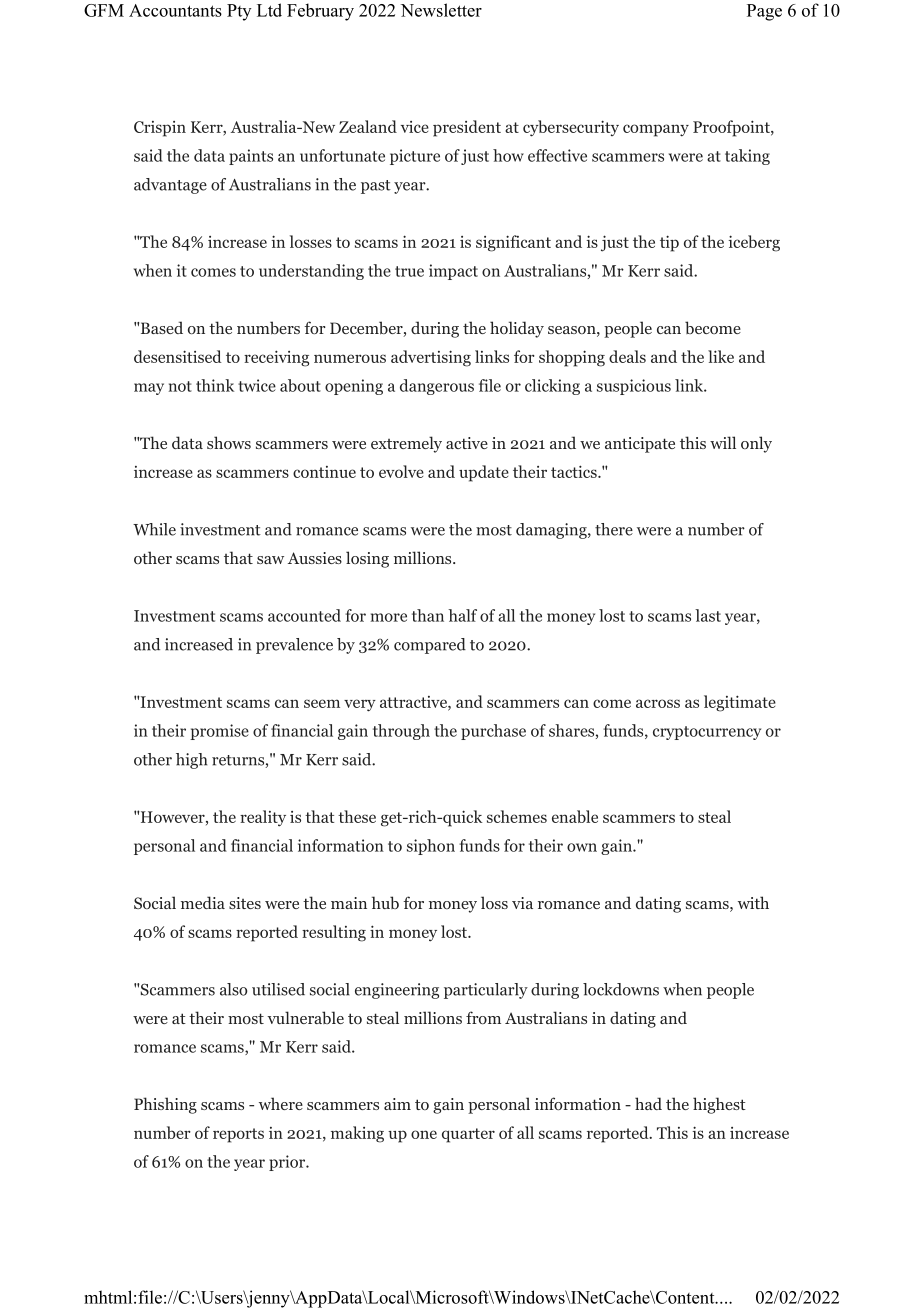 The height and width of the screenshot is (1308, 924). Describe the element at coordinates (441, 10) in the screenshot. I see `Newsletter` at that location.
